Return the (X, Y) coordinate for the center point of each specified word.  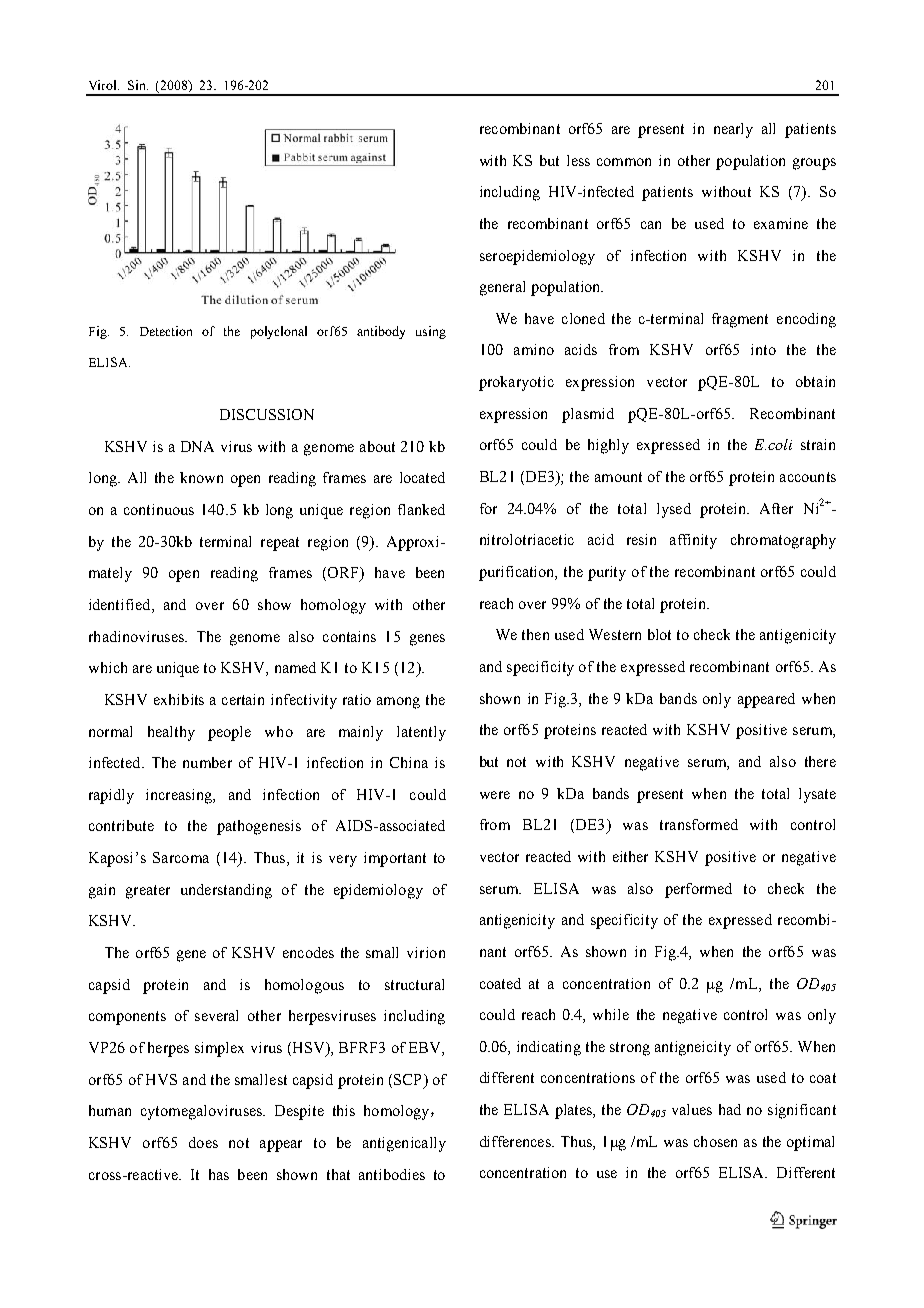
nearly (733, 130)
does (203, 1142)
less (578, 160)
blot (659, 634)
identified (121, 606)
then (535, 634)
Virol (104, 85)
